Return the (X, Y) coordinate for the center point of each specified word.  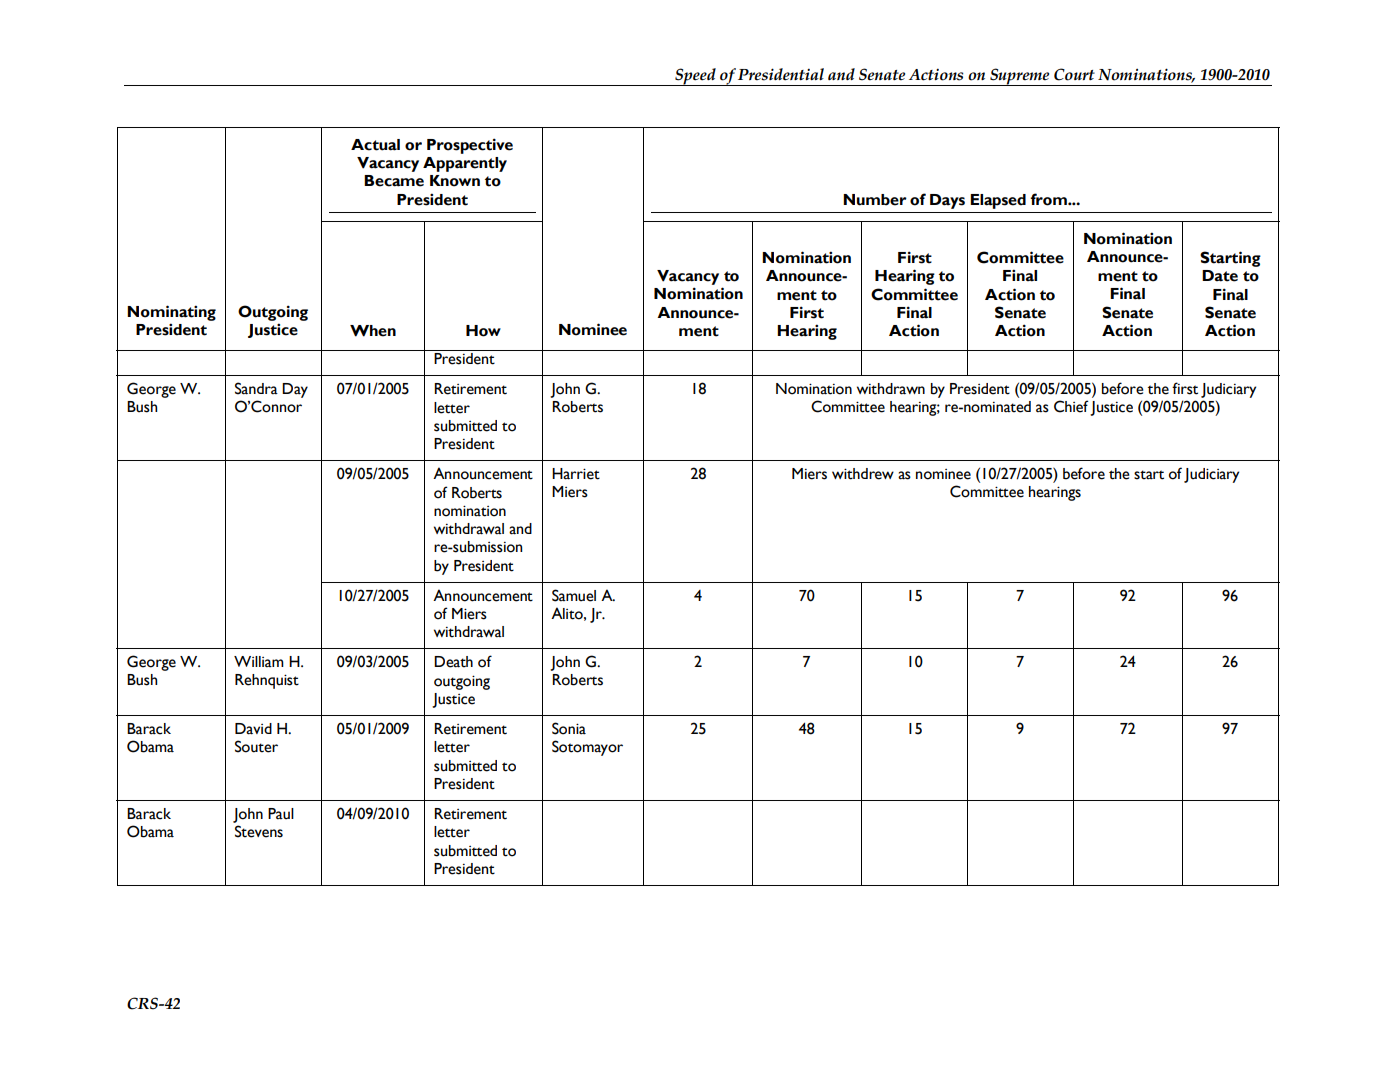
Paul (281, 814)
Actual (375, 145)
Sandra (256, 388)
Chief (1071, 406)
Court (1074, 74)
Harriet (576, 474)
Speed (695, 77)
